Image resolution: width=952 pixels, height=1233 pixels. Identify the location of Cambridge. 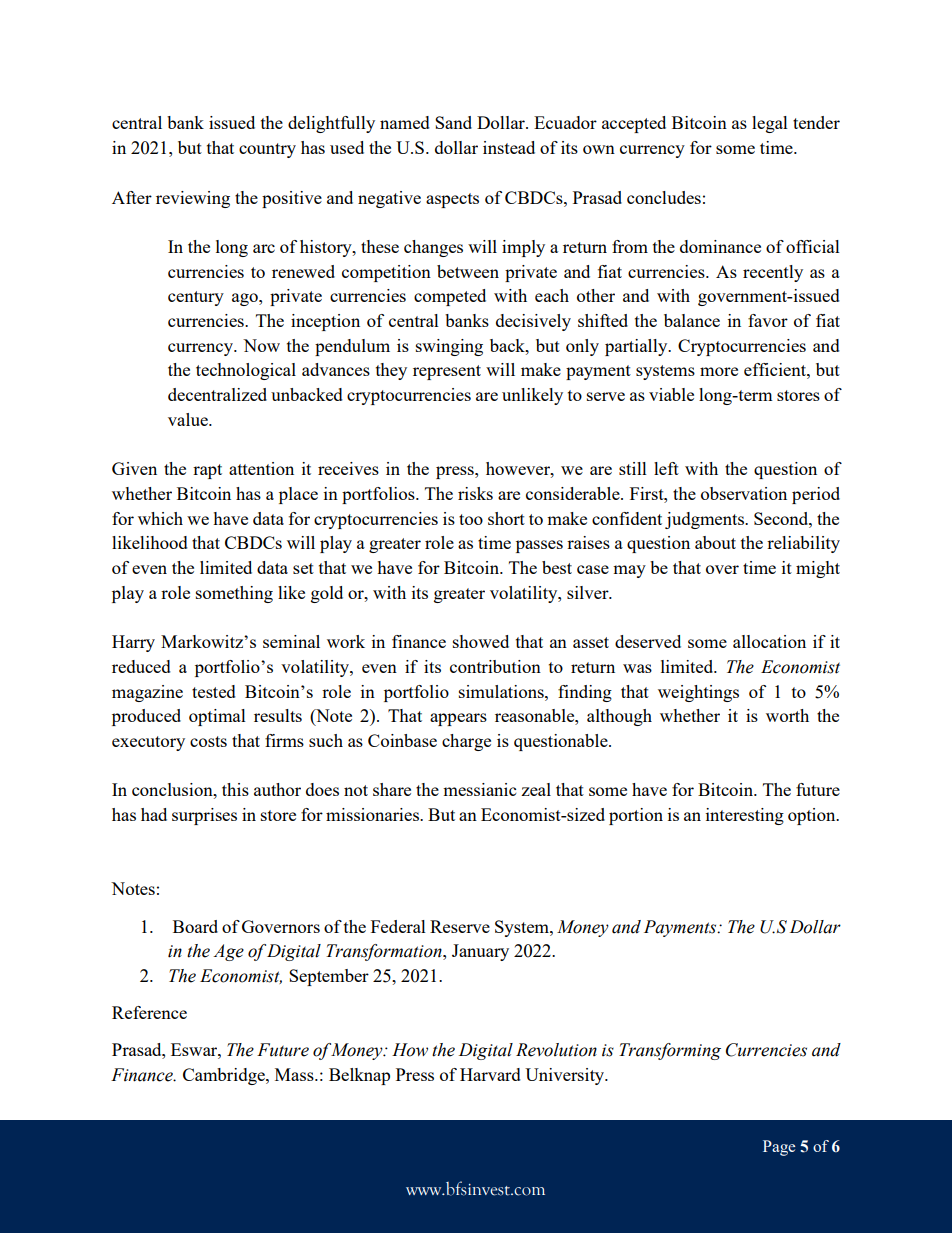
(225, 1076).
